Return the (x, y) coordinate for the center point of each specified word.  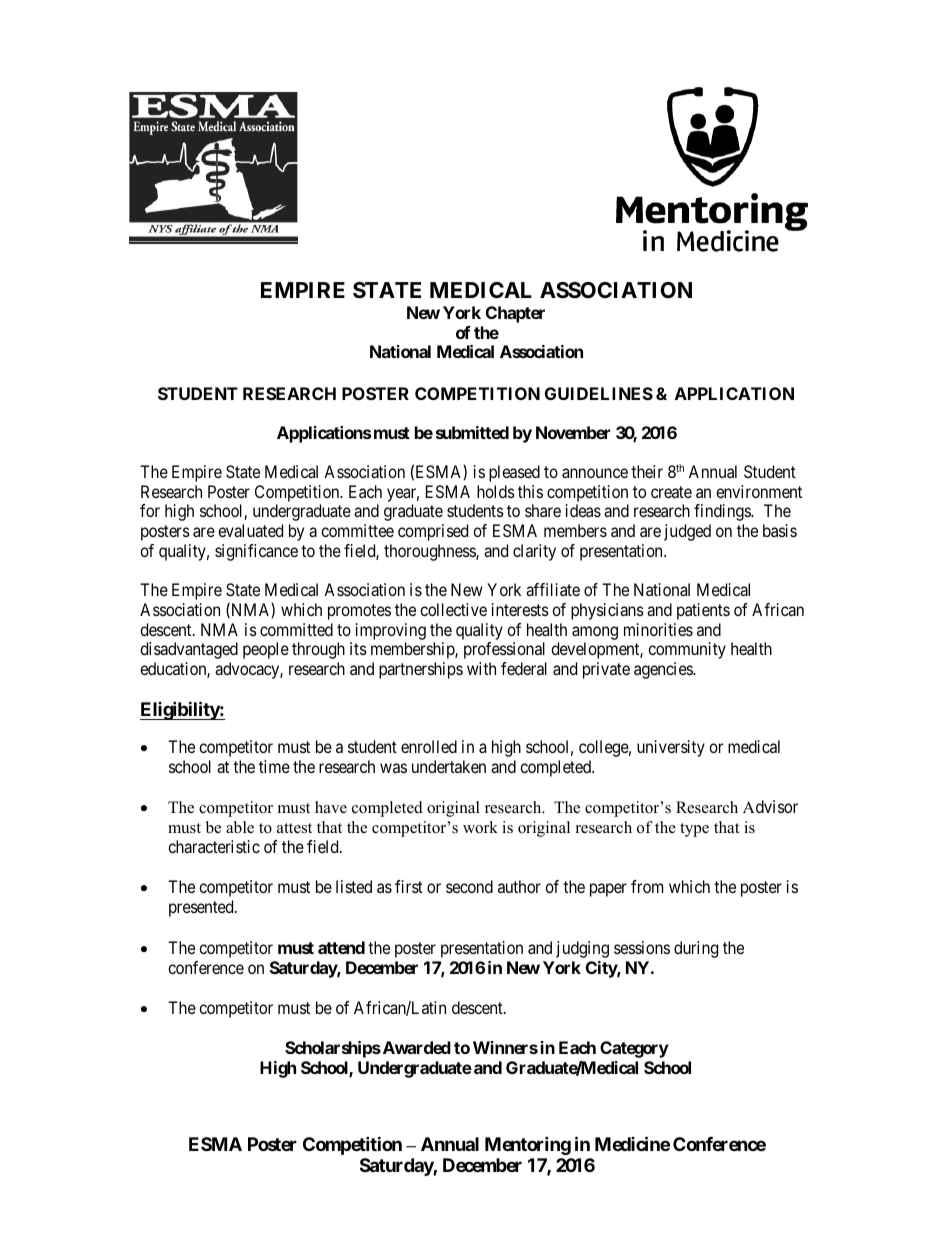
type (694, 830)
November (573, 432)
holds (496, 491)
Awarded (415, 1047)
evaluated (250, 530)
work (480, 827)
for (150, 510)
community (687, 650)
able (240, 827)
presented (202, 908)
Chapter (515, 314)
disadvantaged (189, 650)
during (696, 949)
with (481, 668)
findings (723, 512)
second (469, 886)
